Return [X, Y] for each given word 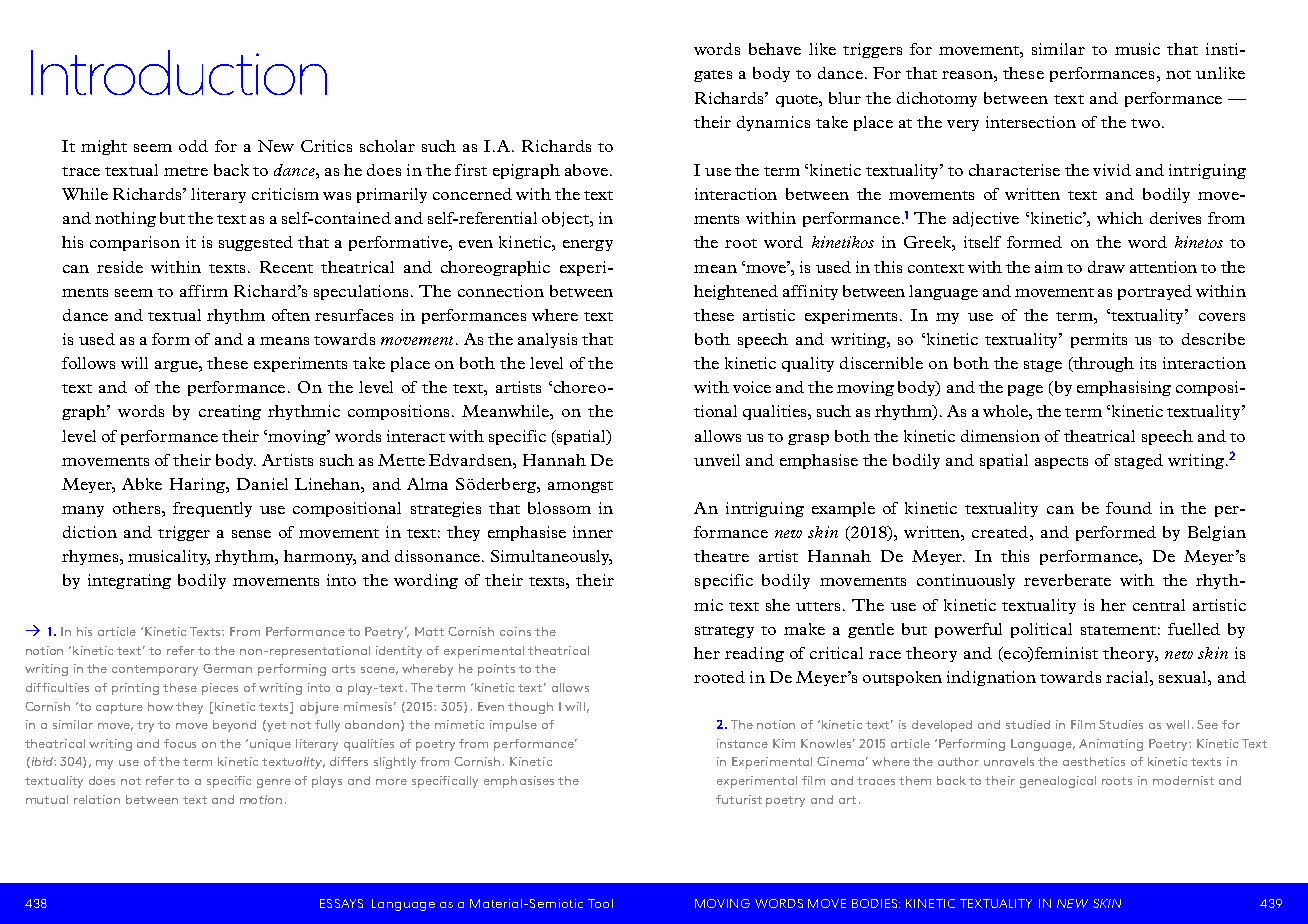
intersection [1031, 122]
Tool [600, 903]
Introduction [179, 72]
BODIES [876, 903]
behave [775, 49]
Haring [198, 485]
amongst [580, 487]
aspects [1061, 463]
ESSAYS [341, 903]
